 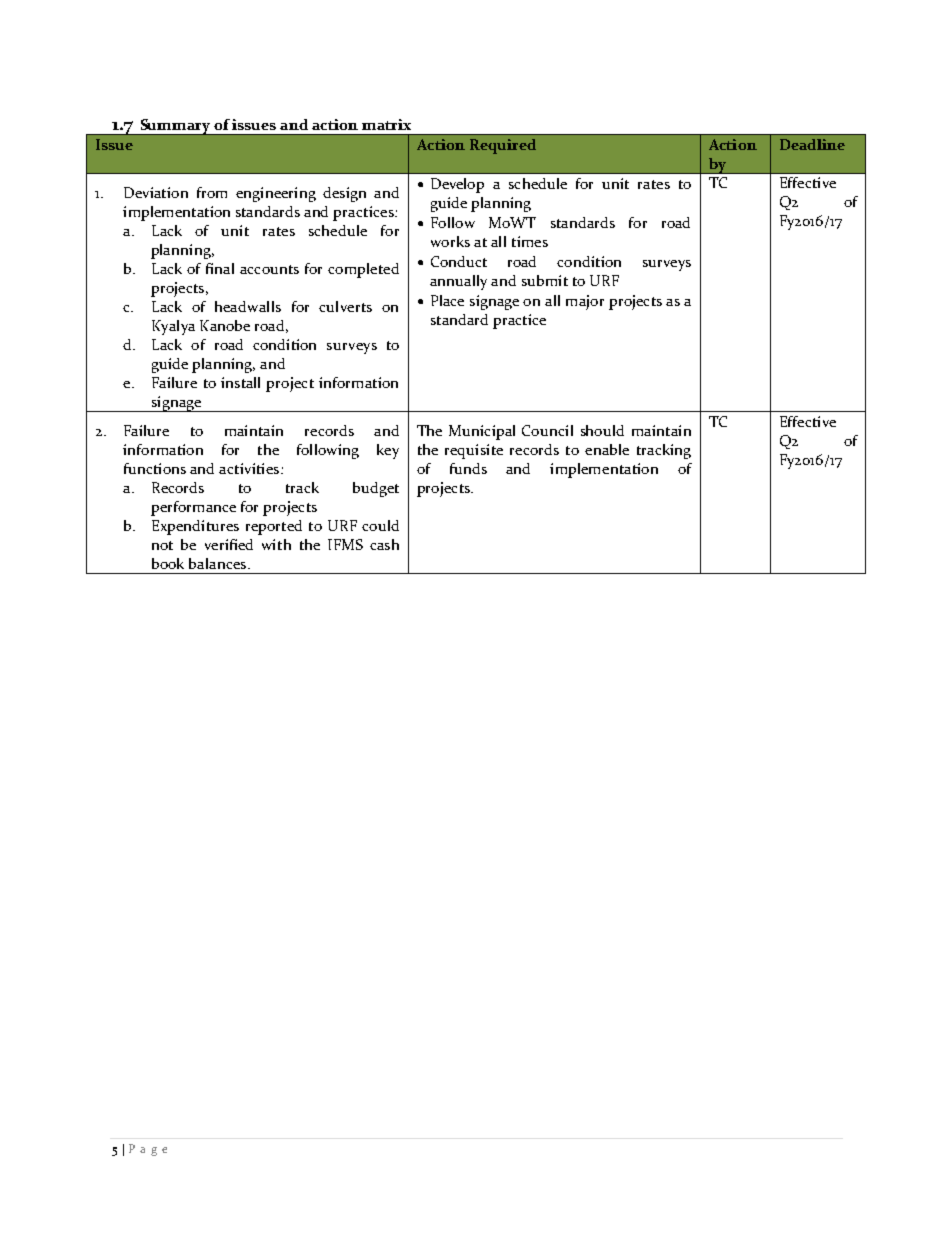 What do you see at coordinates (220, 268) in the image?
I see `final` at bounding box center [220, 268].
